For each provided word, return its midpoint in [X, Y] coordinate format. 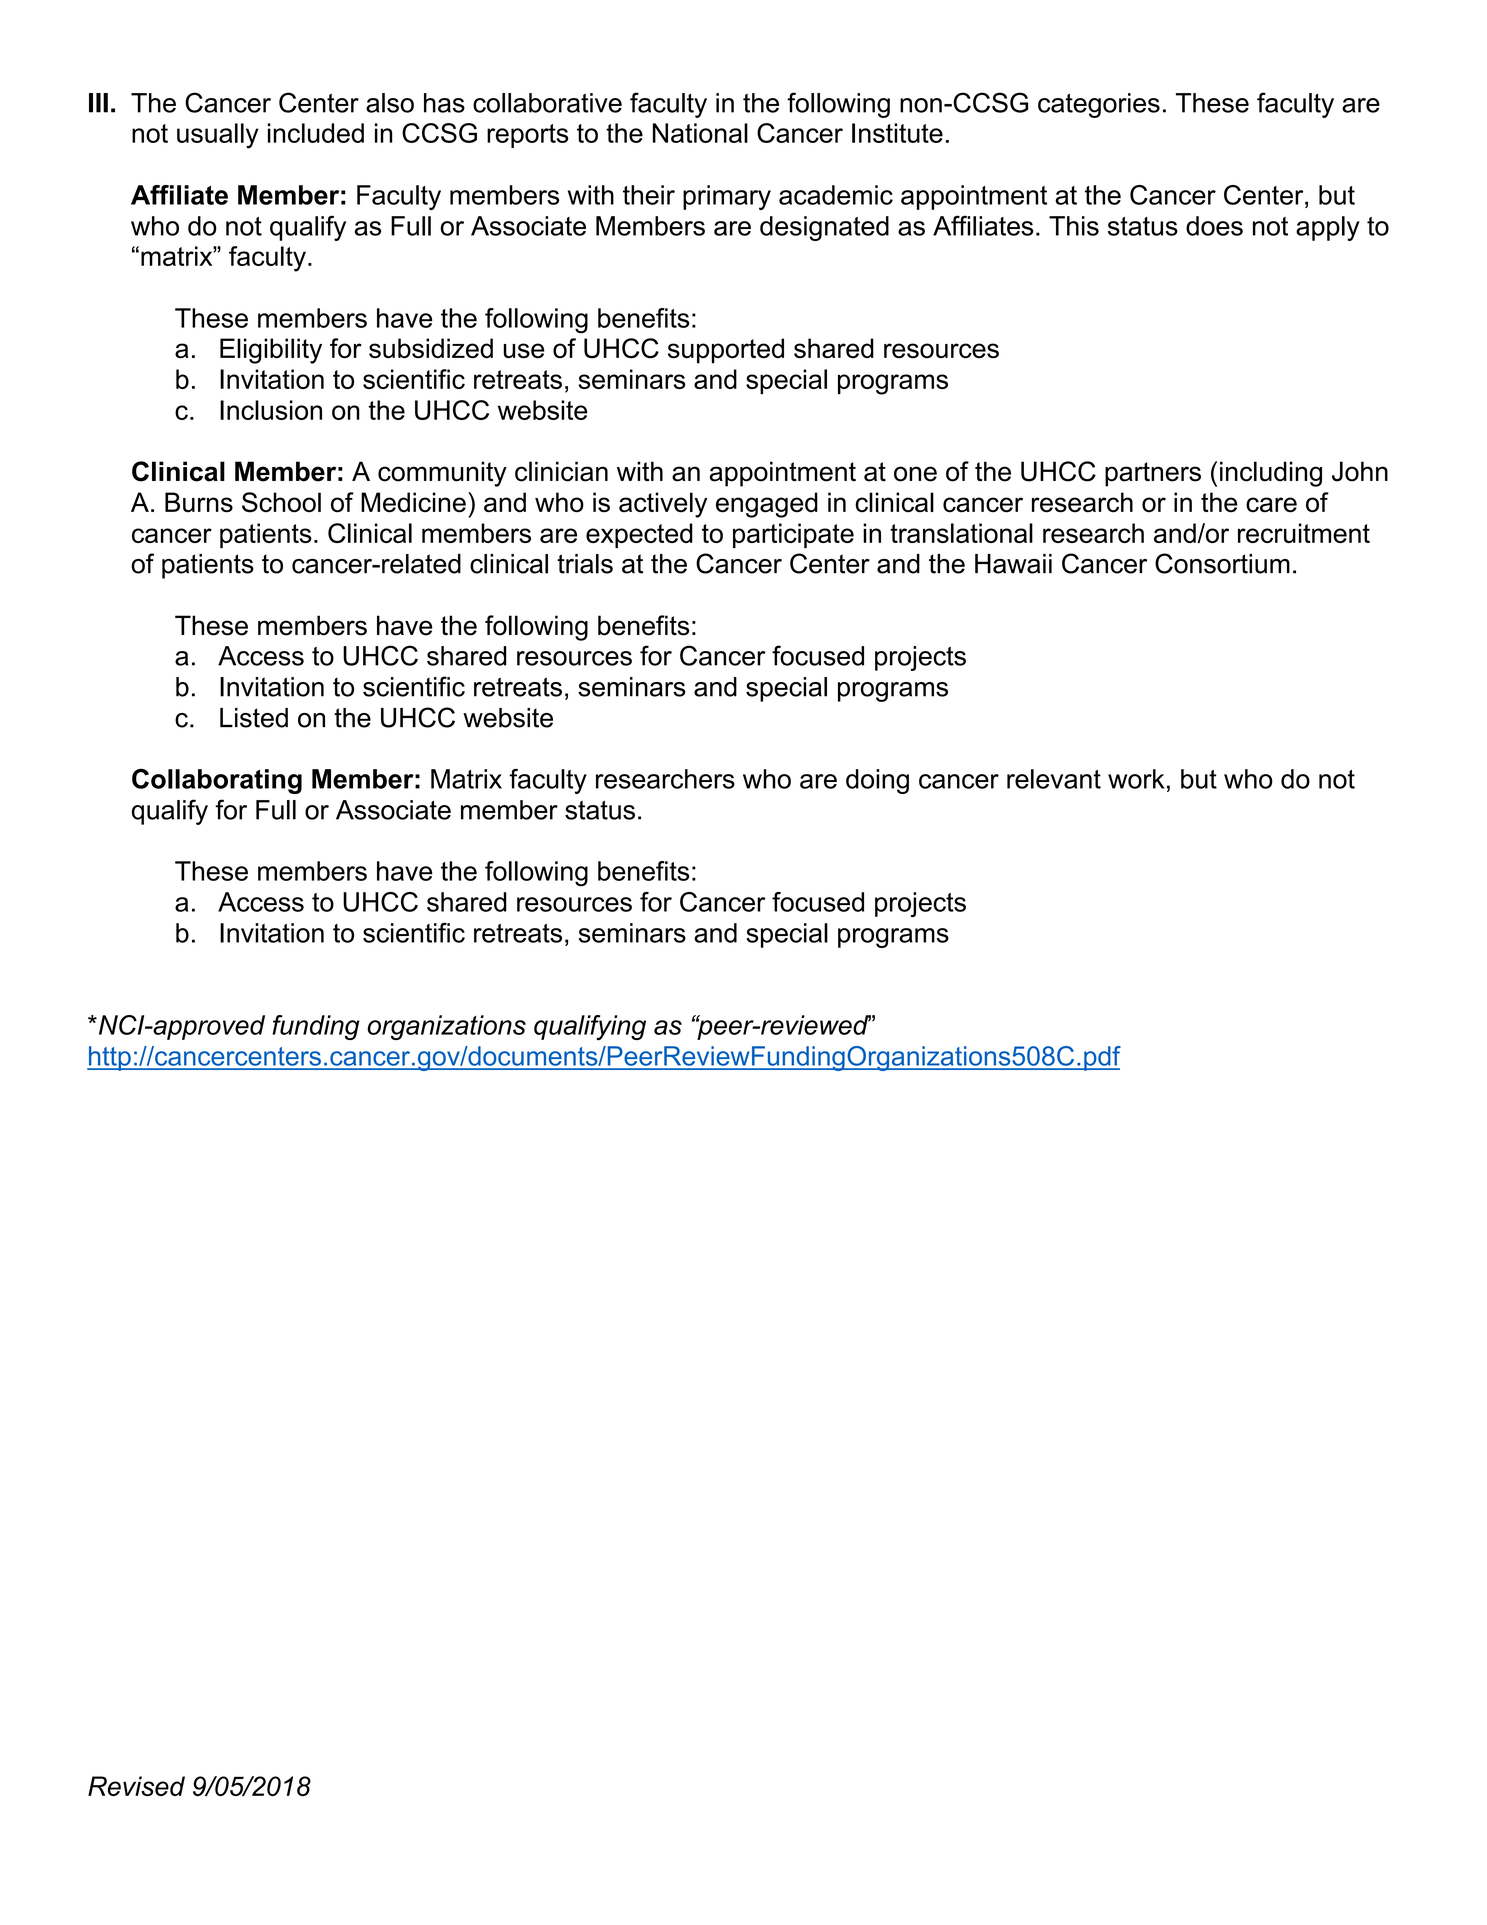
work [1136, 779]
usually [218, 136]
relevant [1054, 779]
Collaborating [217, 781]
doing [877, 781]
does [1214, 226]
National [700, 133]
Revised [136, 1786]
